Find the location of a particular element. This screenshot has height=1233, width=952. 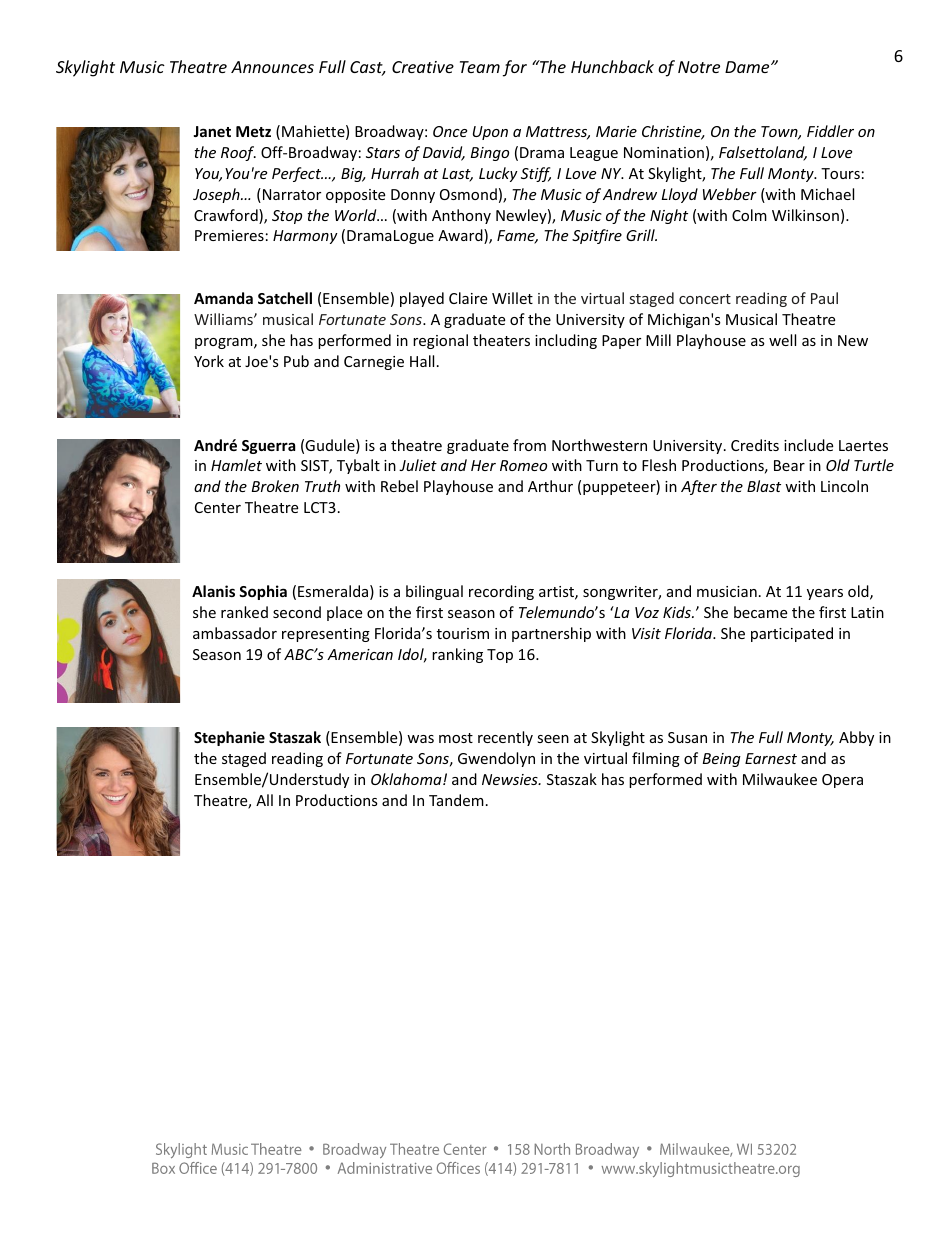

Stop is located at coordinates (287, 217).
